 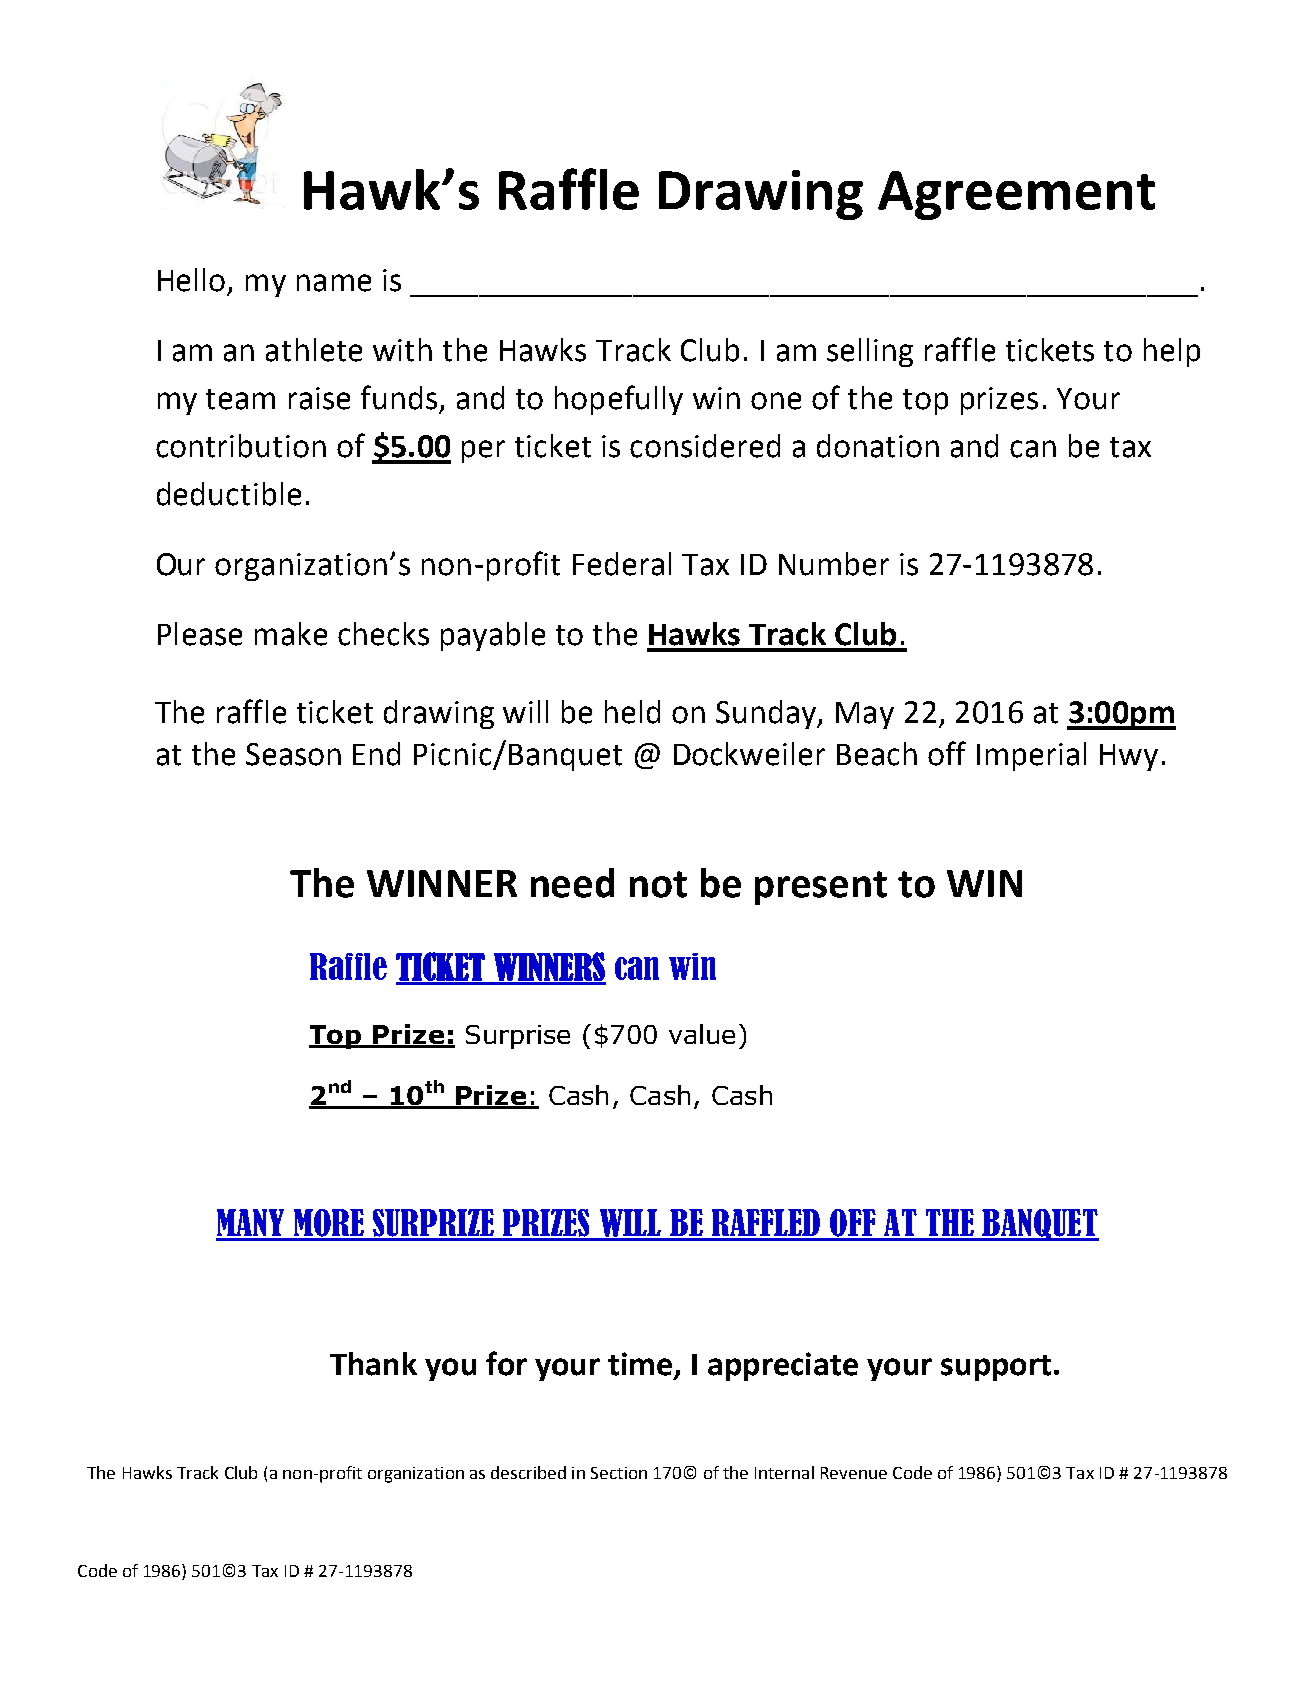 I want to click on selling, so click(x=870, y=352).
